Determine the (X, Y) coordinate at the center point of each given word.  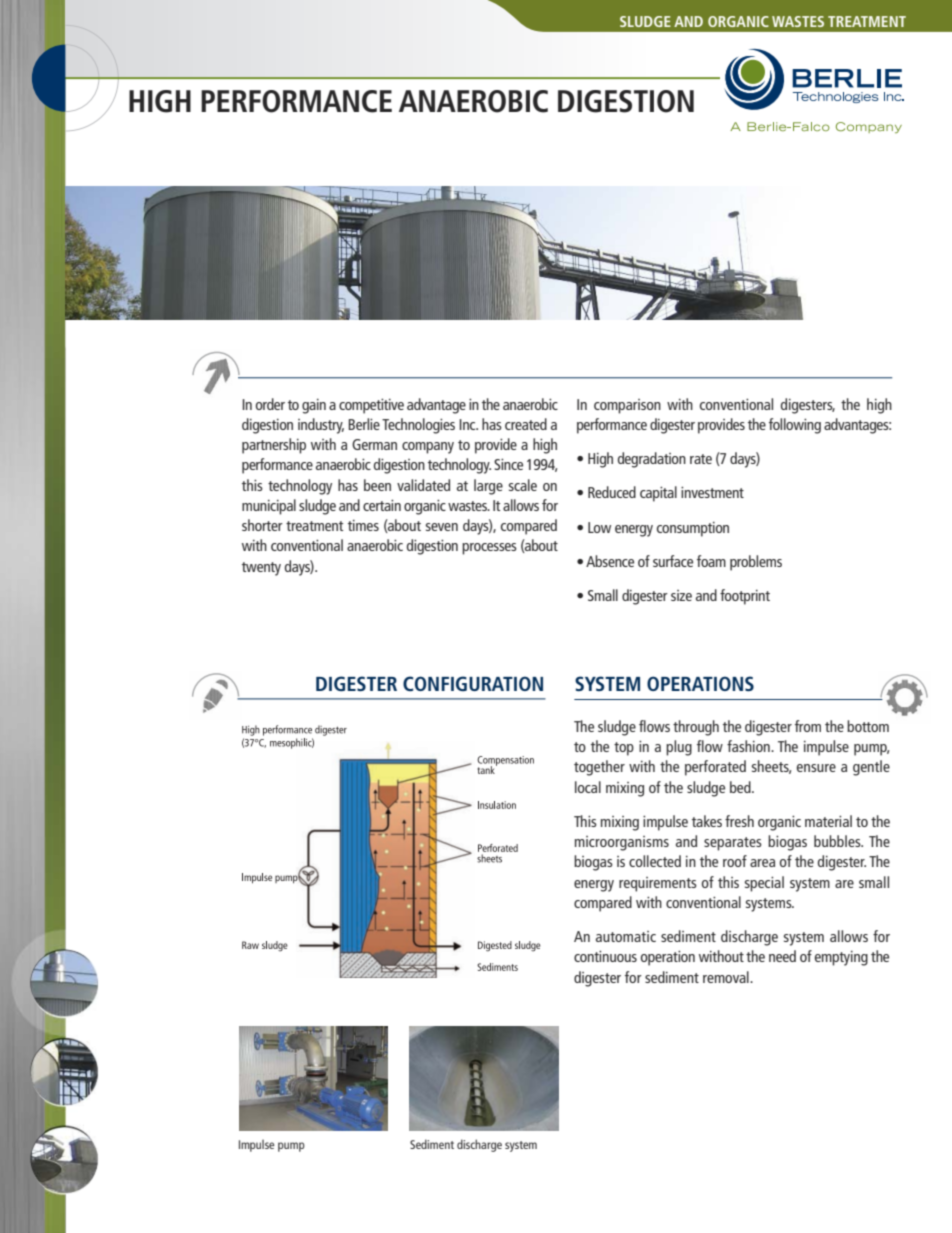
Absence (610, 561)
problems (756, 563)
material (828, 821)
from (808, 726)
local (588, 787)
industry (321, 426)
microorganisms (622, 843)
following (795, 426)
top (624, 749)
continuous (605, 956)
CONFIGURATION (473, 683)
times (363, 525)
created (526, 424)
